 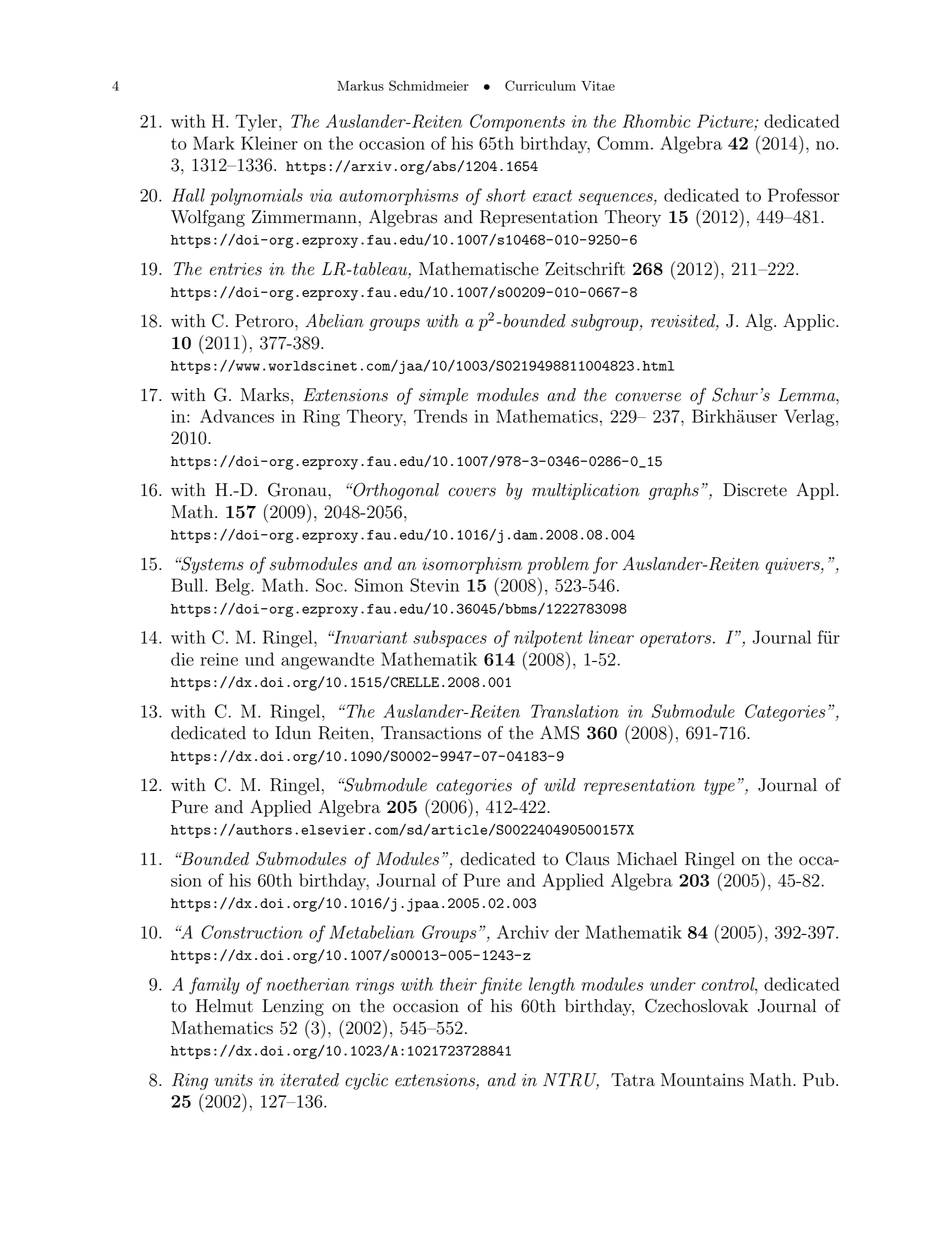 What do you see at coordinates (657, 121) in the image?
I see `Rhombic` at bounding box center [657, 121].
